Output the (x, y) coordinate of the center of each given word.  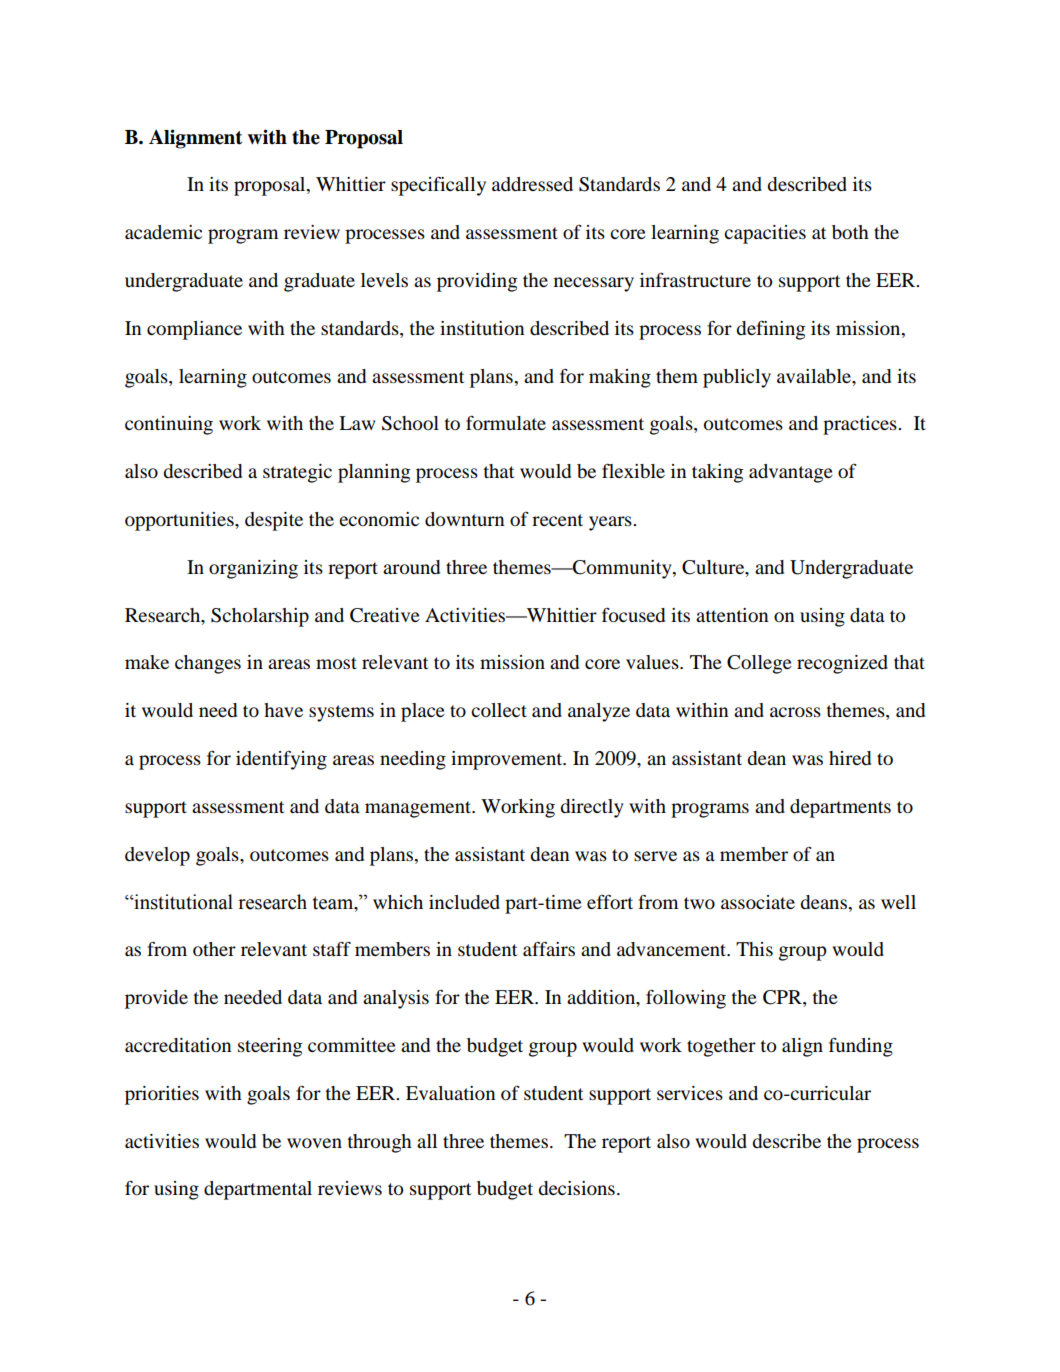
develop (157, 856)
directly (592, 808)
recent (557, 520)
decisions (576, 1188)
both (850, 232)
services (690, 1093)
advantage (791, 473)
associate (758, 902)
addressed (532, 184)
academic (163, 232)
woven (314, 1143)
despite (274, 521)
